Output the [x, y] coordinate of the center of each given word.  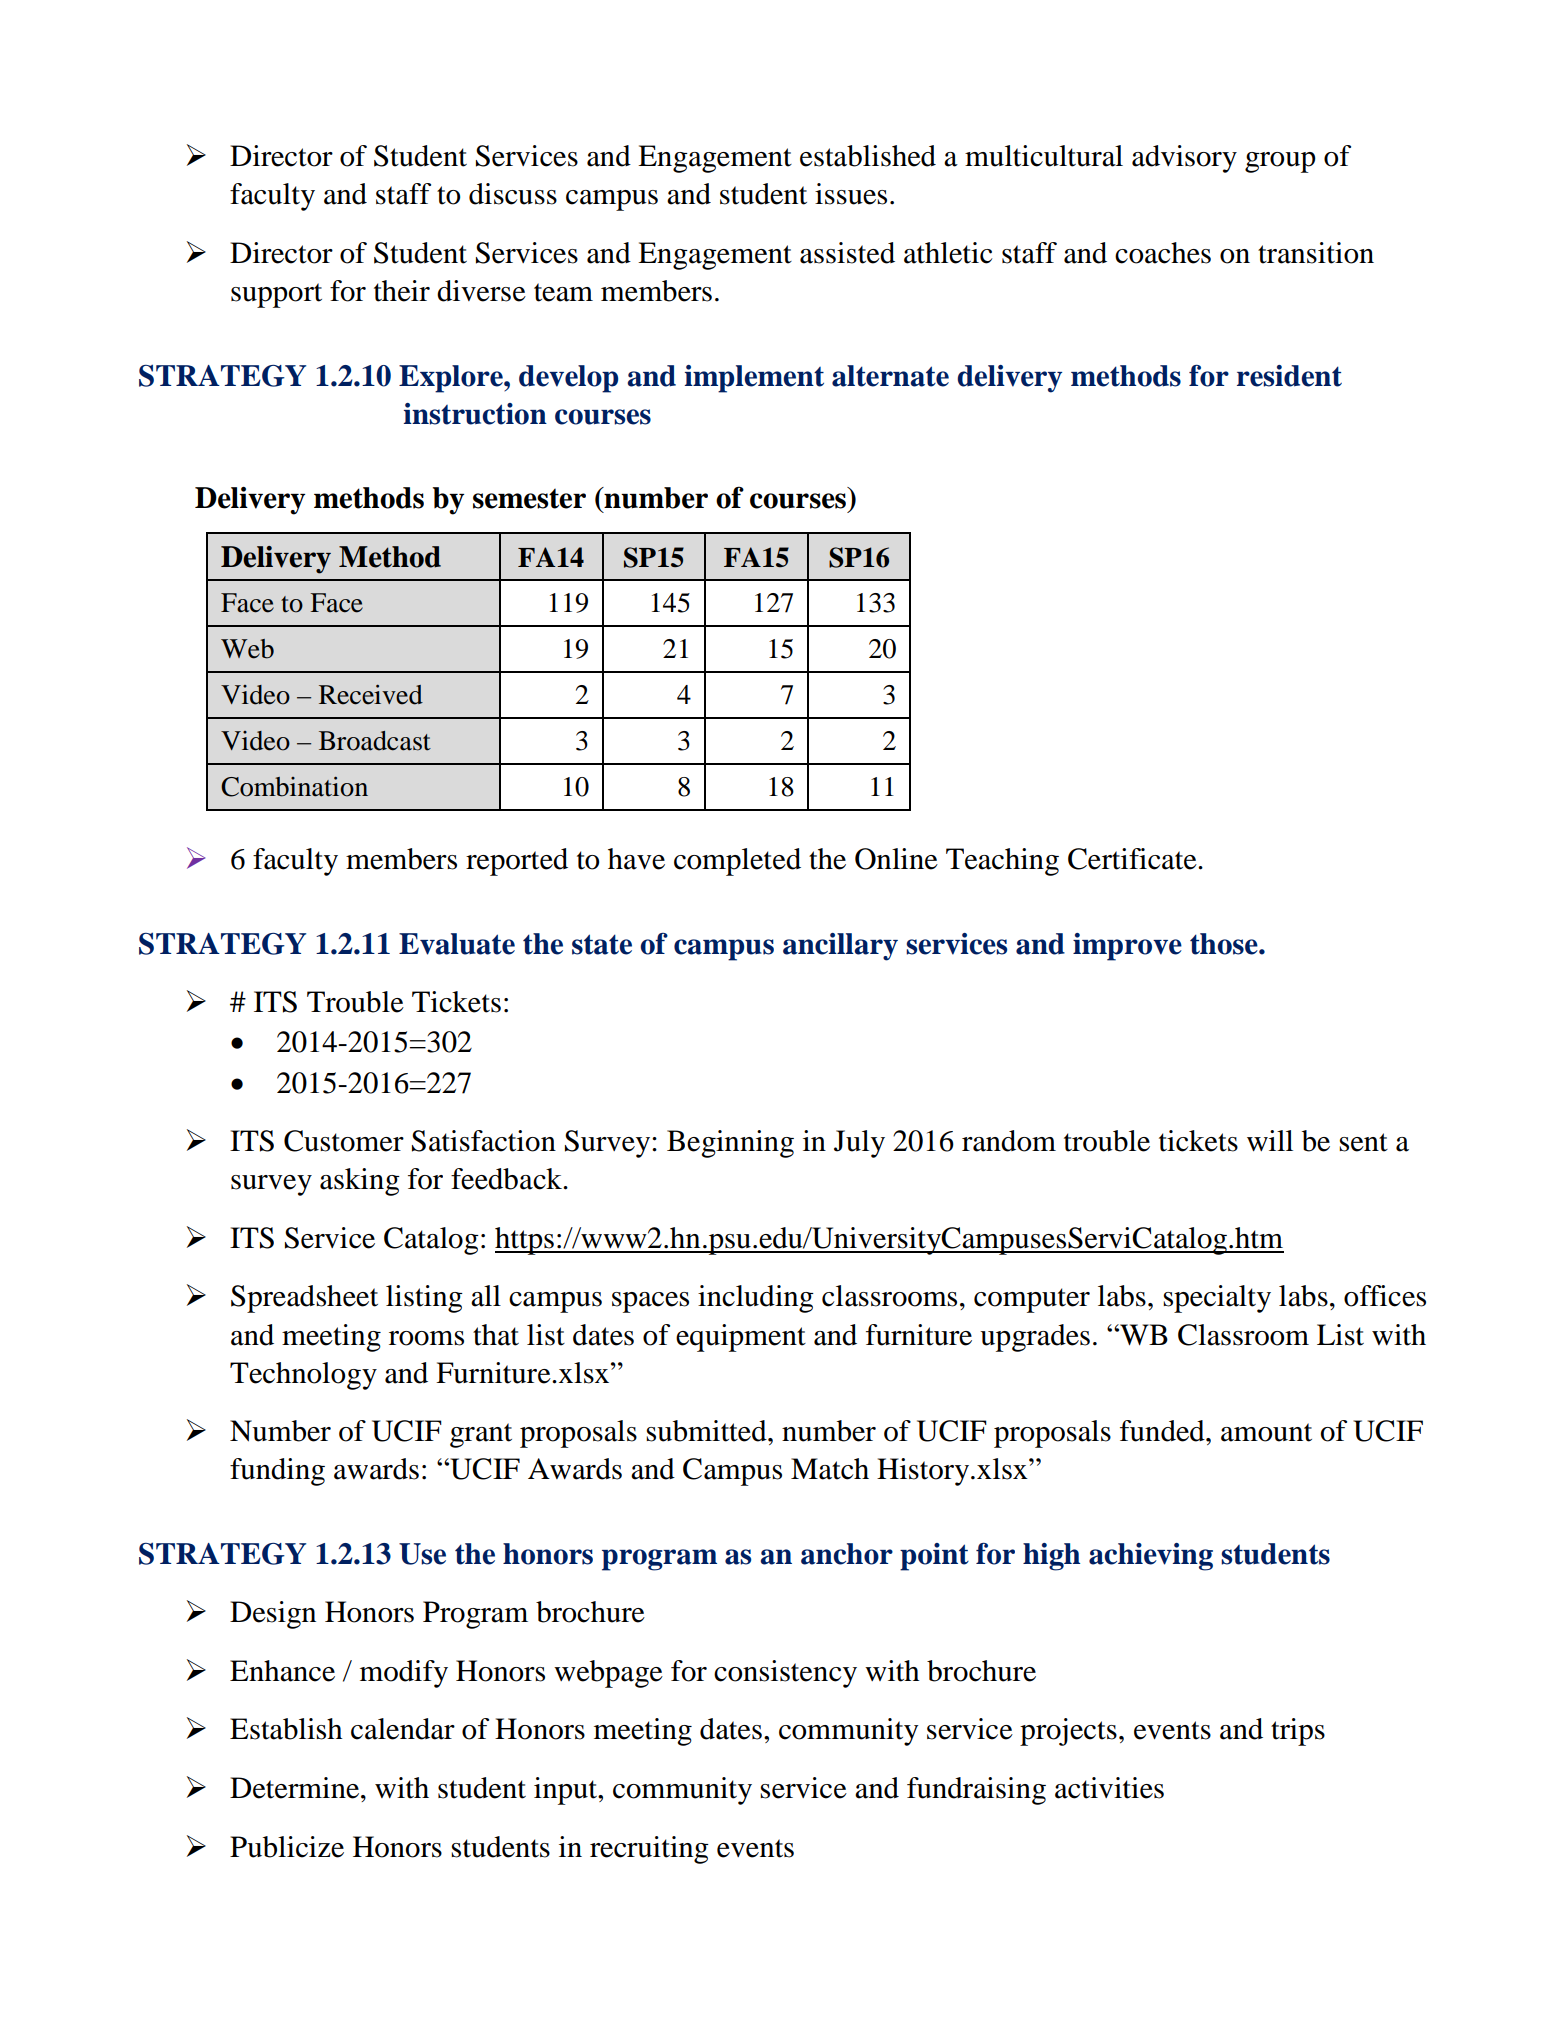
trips [1298, 1732]
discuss [513, 194]
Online [896, 859]
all [486, 1296]
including [756, 1299]
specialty [1217, 1299]
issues [851, 194]
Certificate [1133, 859]
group [1280, 162]
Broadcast [375, 741]
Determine [296, 1788]
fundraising [976, 1791]
